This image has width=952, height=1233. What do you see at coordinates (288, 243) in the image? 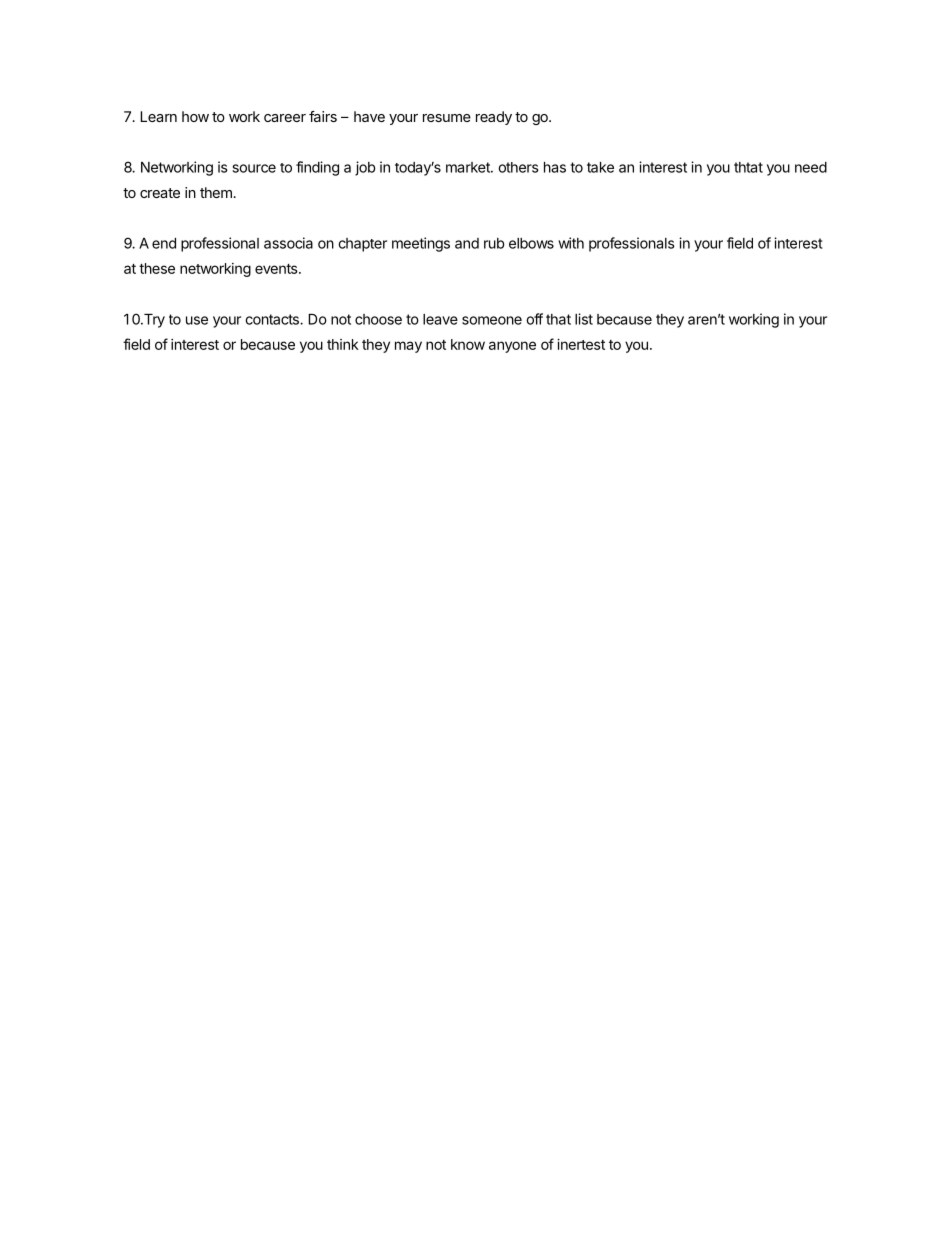
I see `associa` at bounding box center [288, 243].
